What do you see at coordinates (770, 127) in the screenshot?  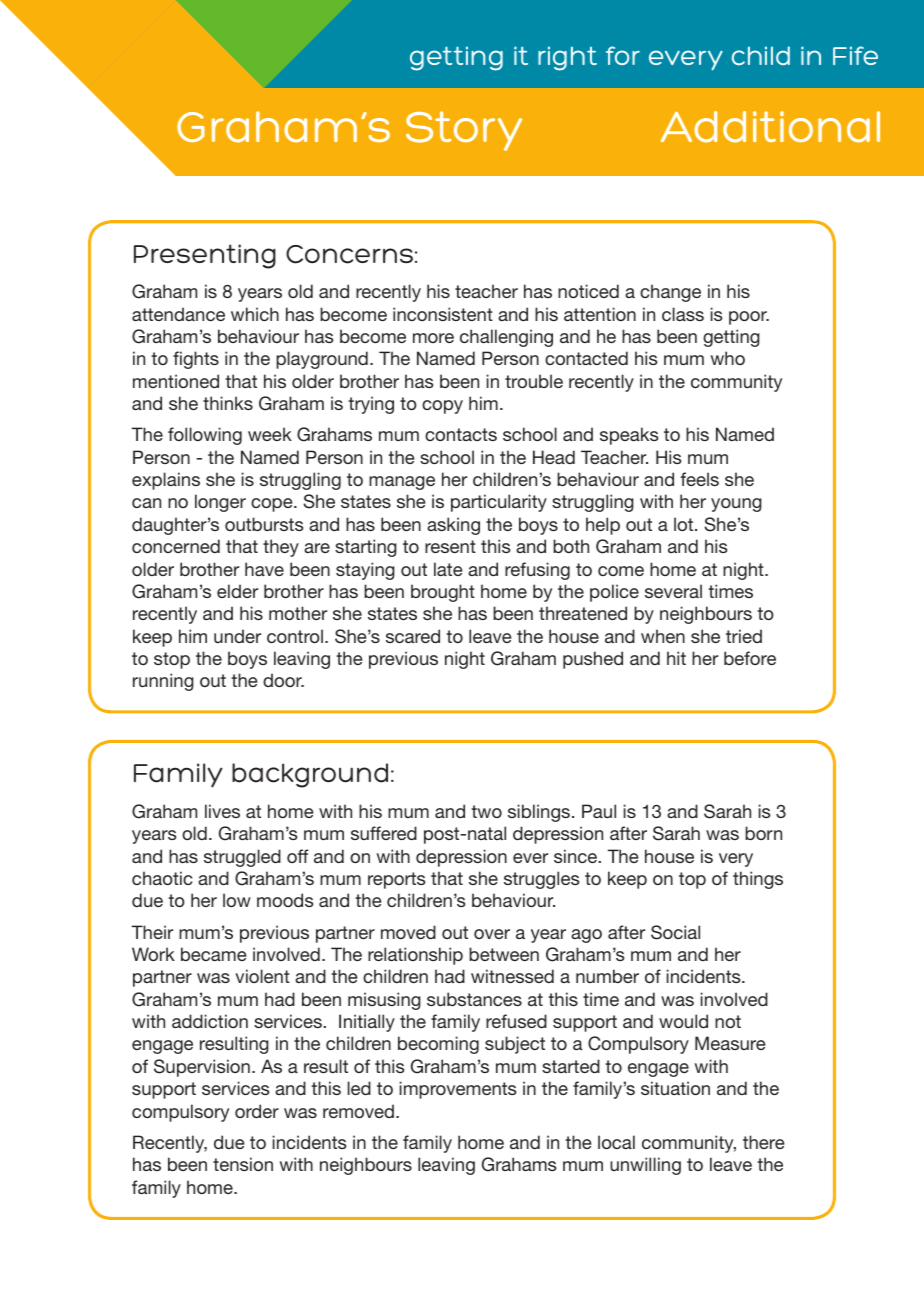 I see `Additional` at bounding box center [770, 127].
